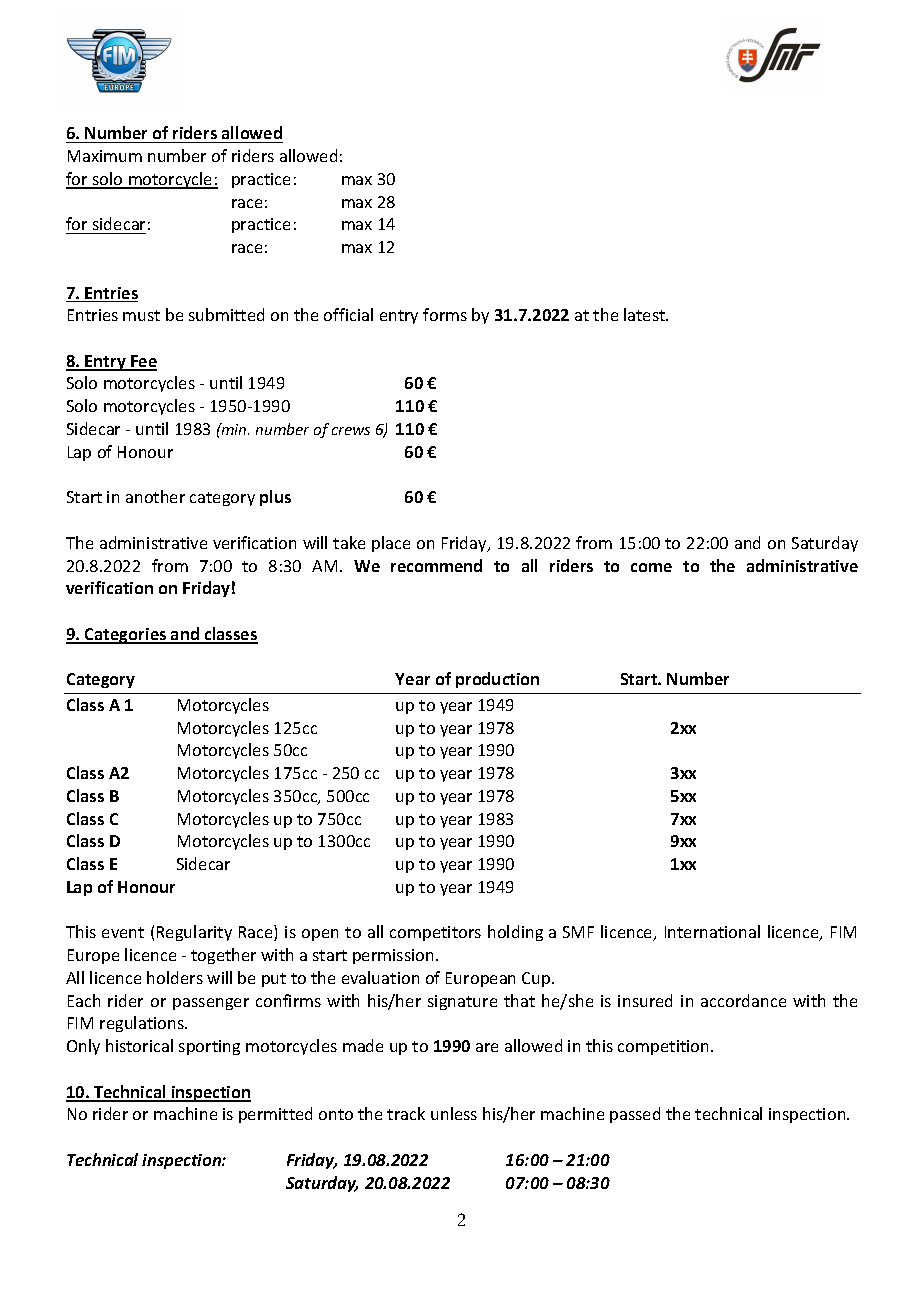  I want to click on competitors, so click(435, 933).
